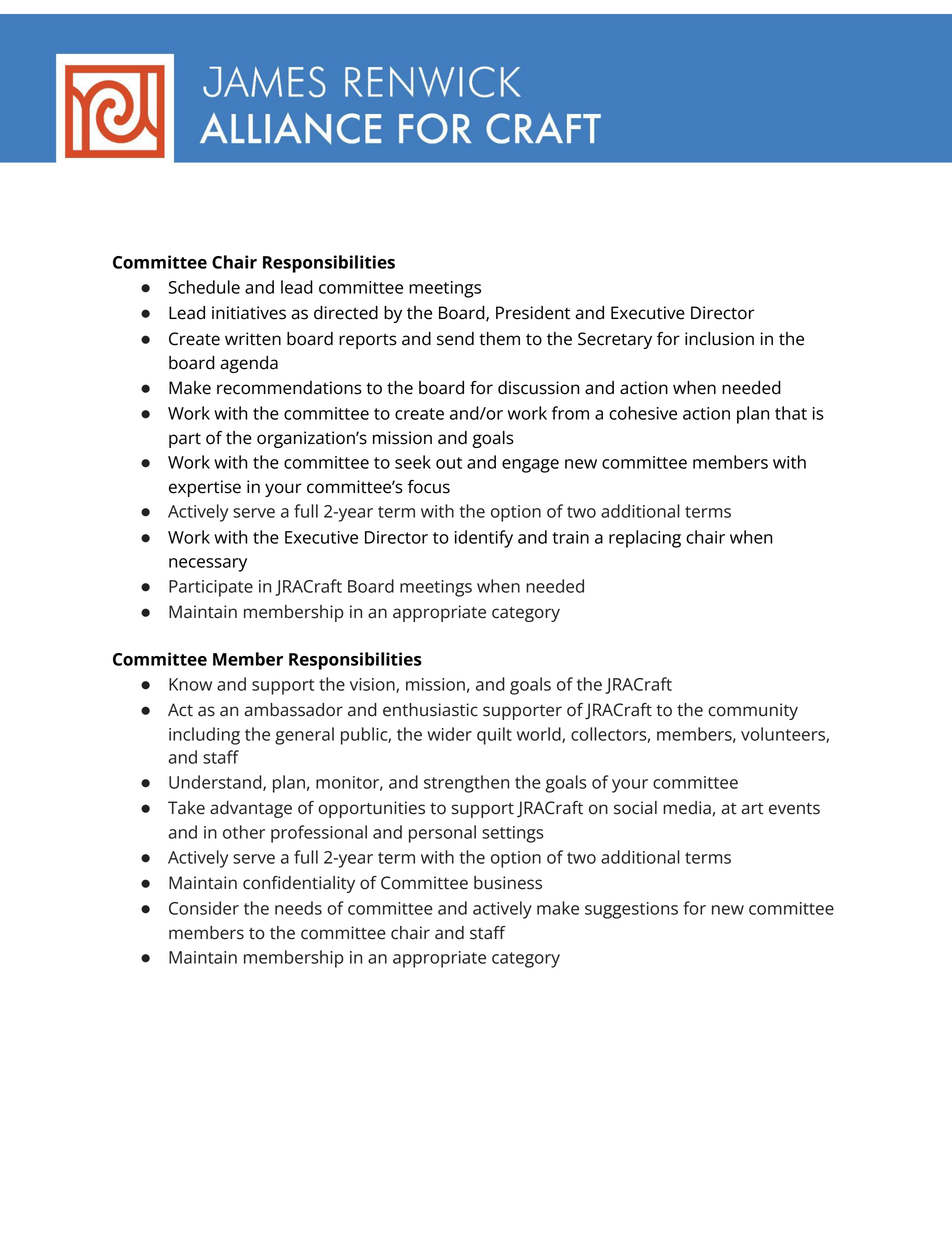 The image size is (952, 1233). What do you see at coordinates (249, 313) in the screenshot?
I see `initiatives` at bounding box center [249, 313].
